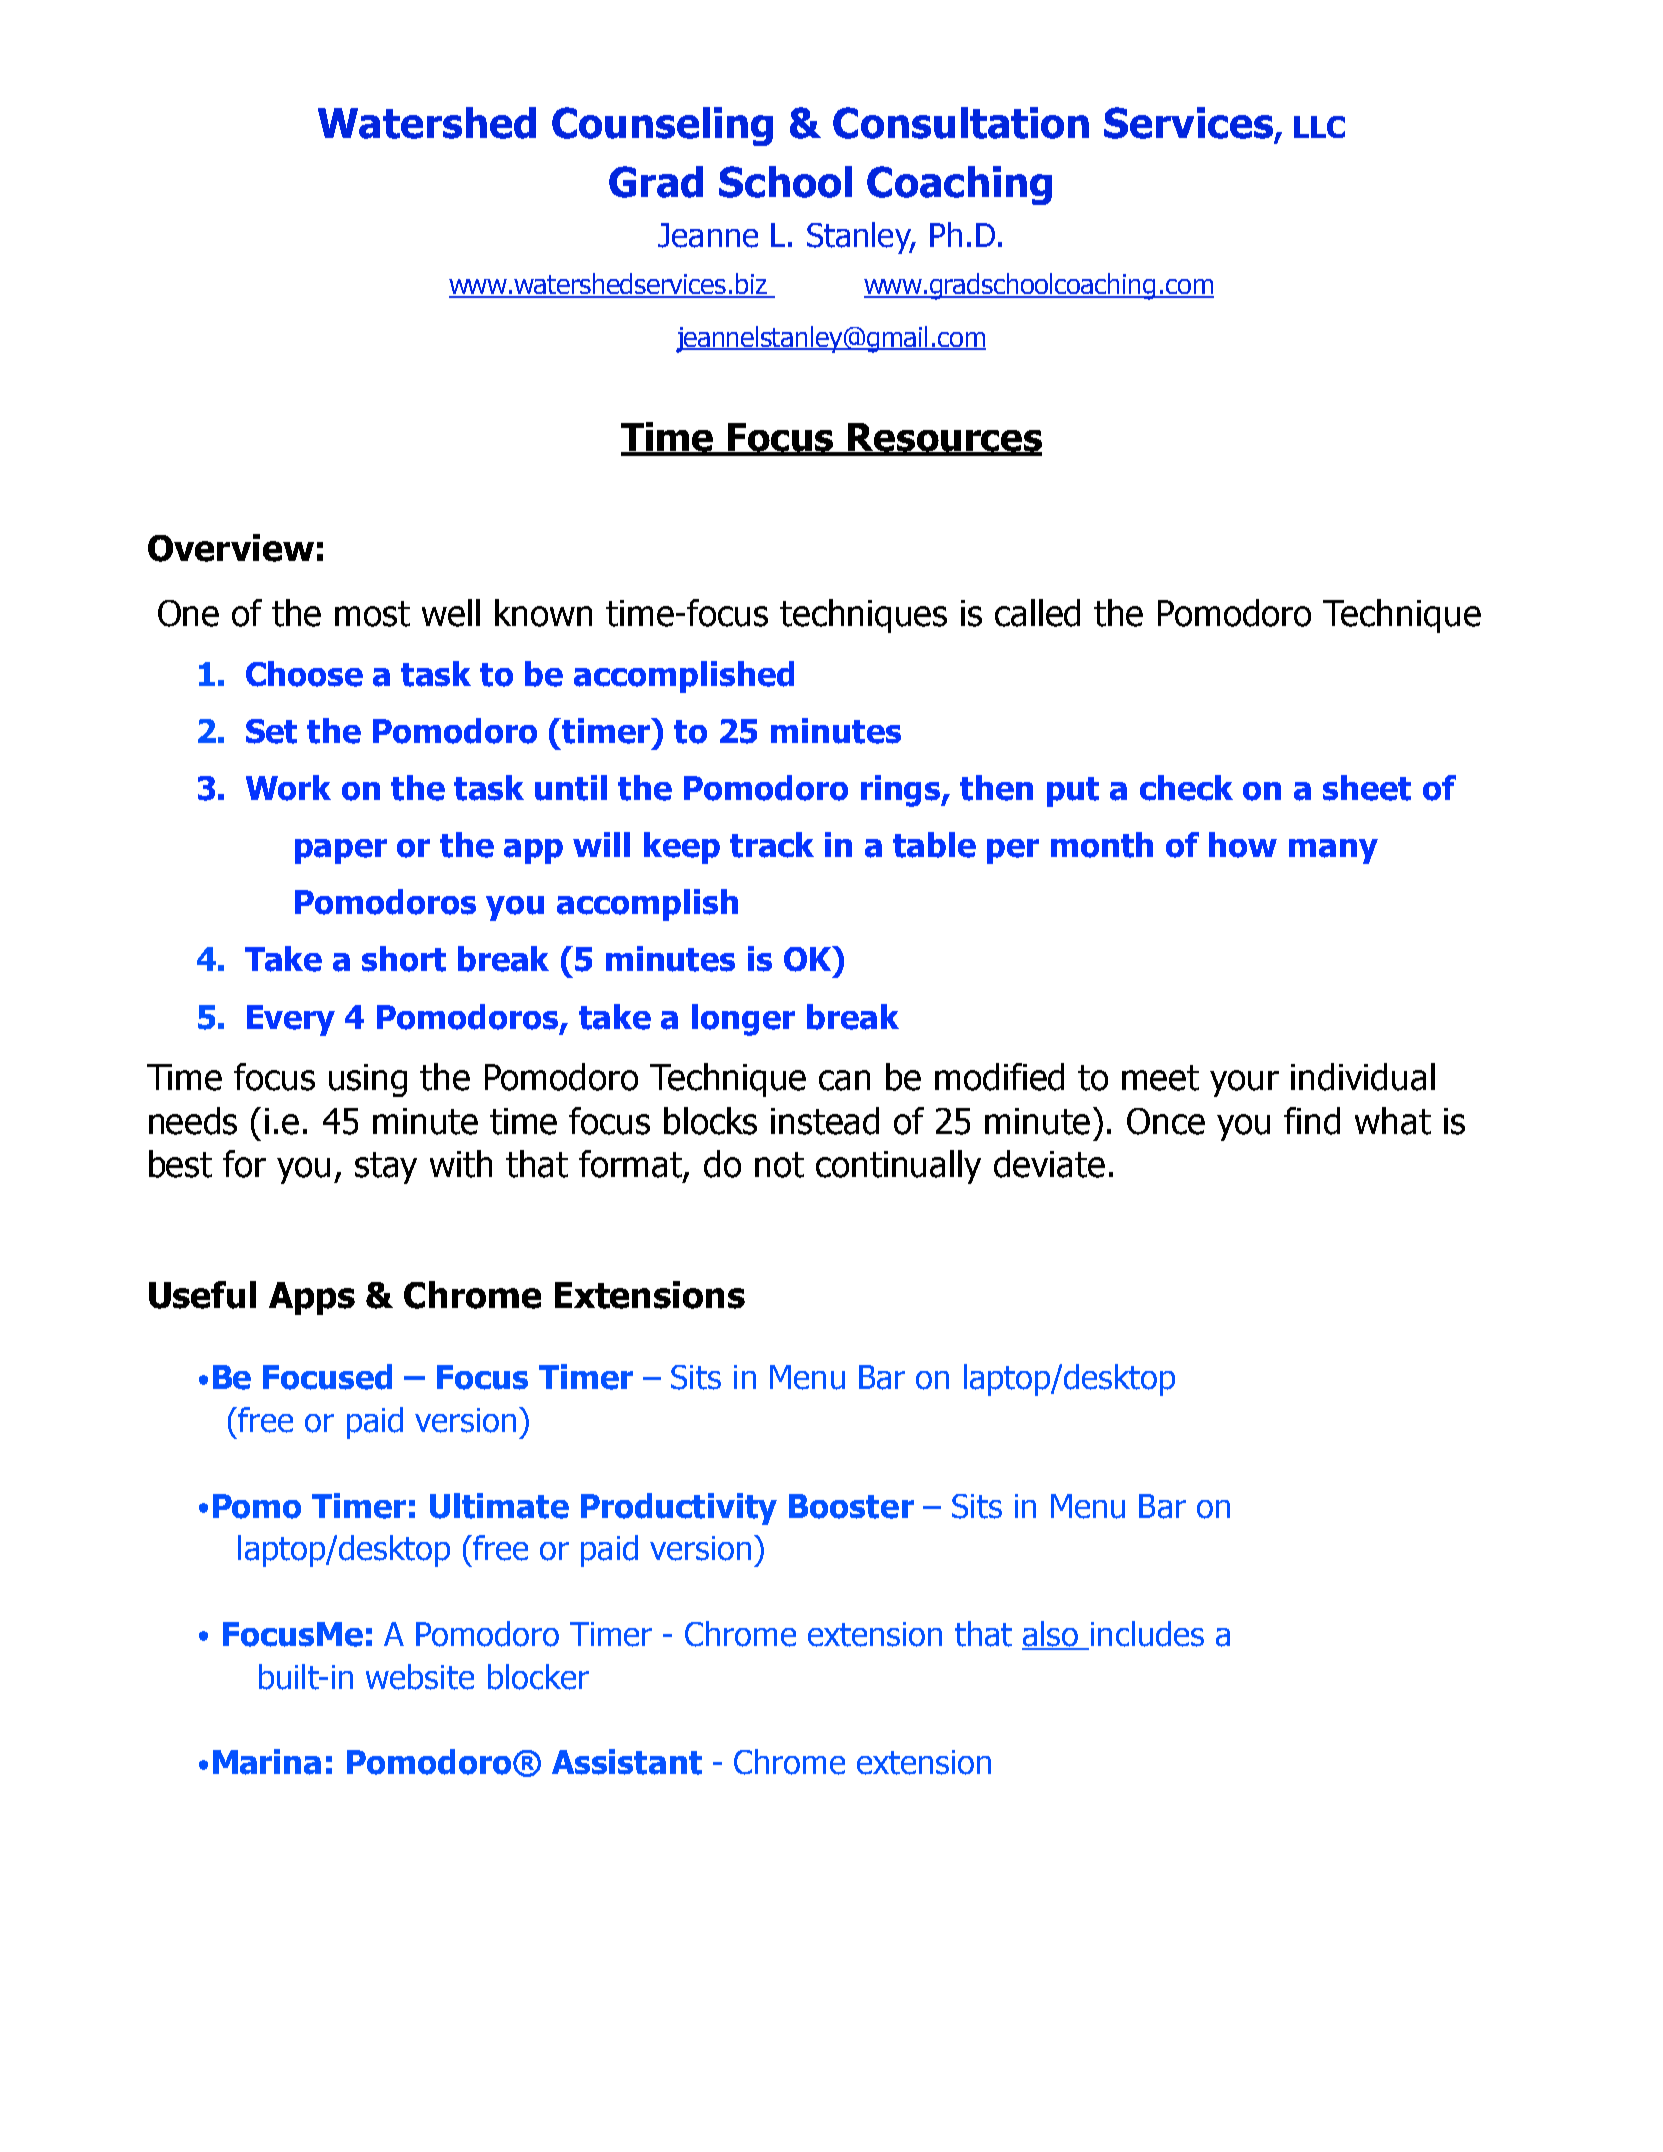  I want to click on Counseling, so click(662, 126).
